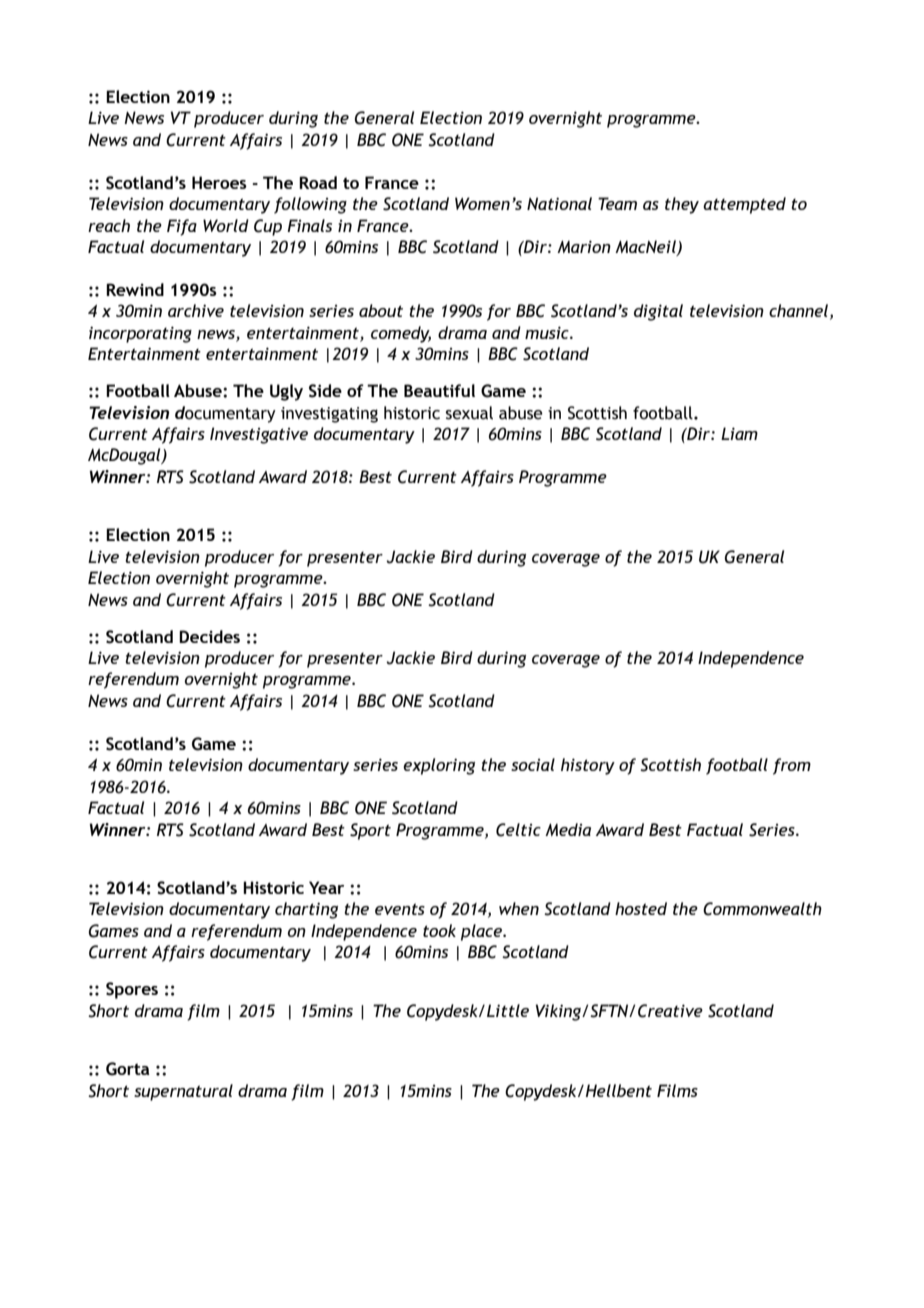  What do you see at coordinates (482, 932) in the page?
I see `place` at bounding box center [482, 932].
